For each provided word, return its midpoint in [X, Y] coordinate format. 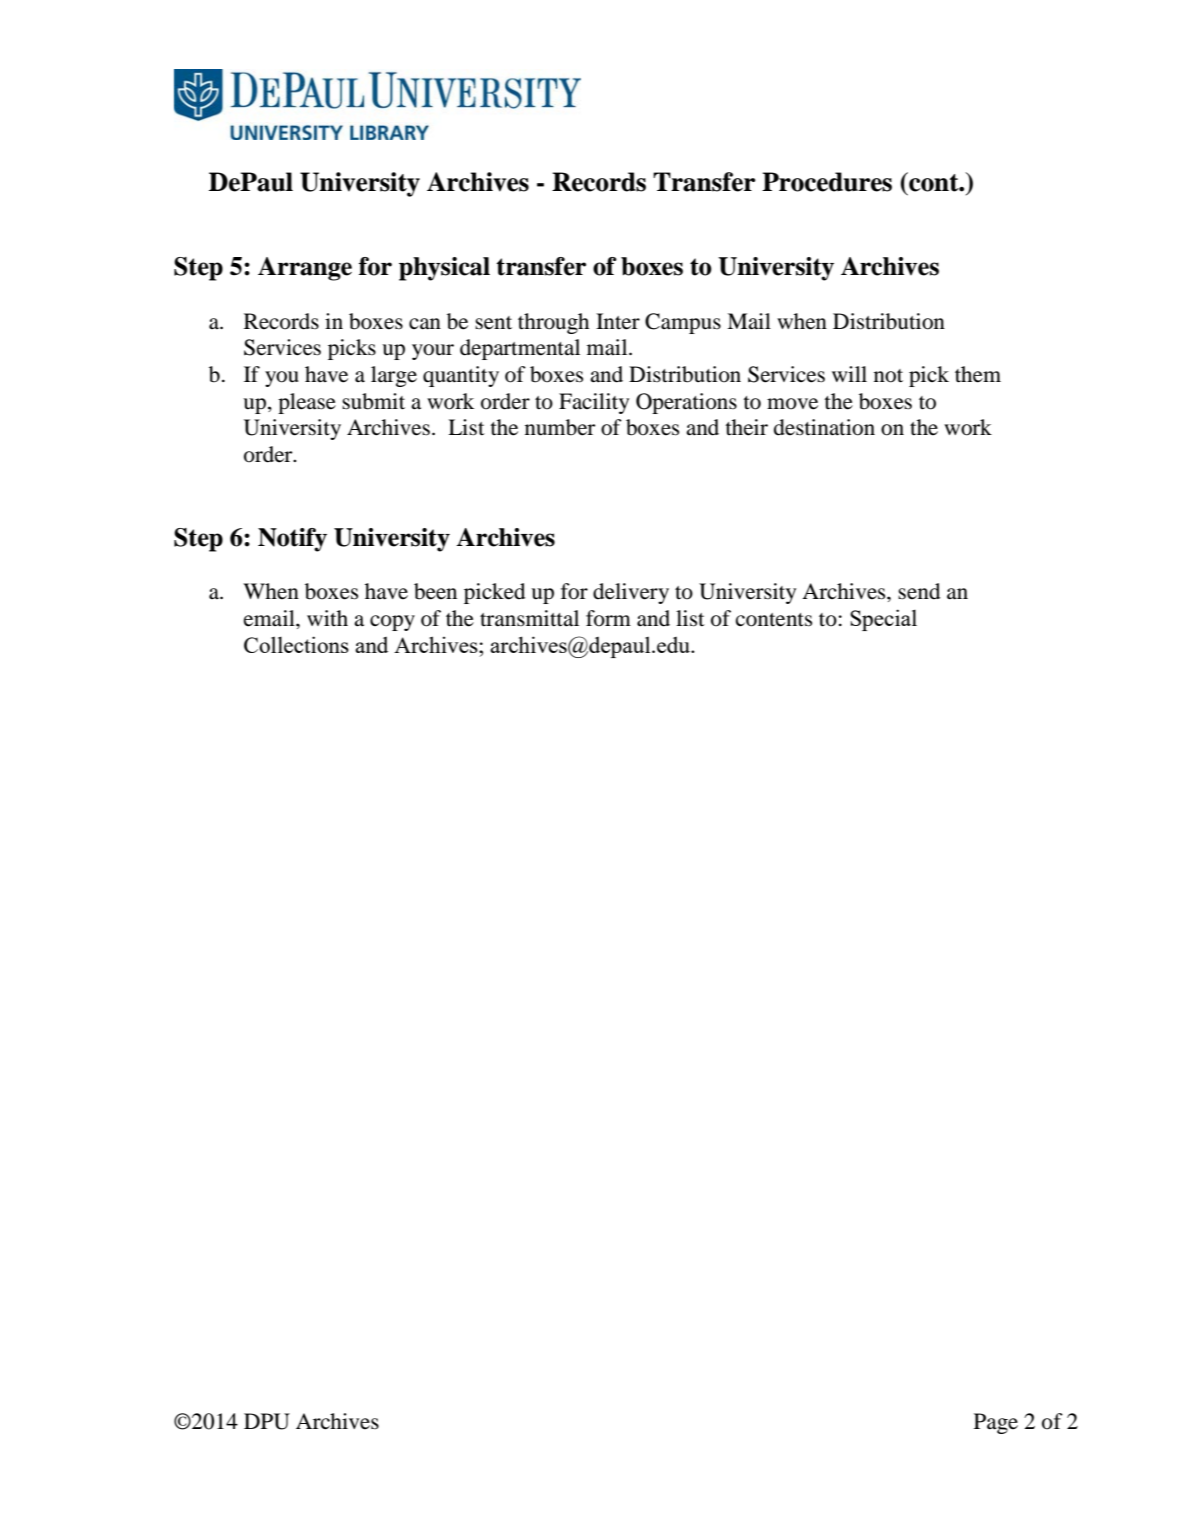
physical [444, 269]
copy [392, 623]
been [435, 591]
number [560, 427]
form [608, 618]
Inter [618, 321]
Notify [292, 540]
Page [996, 1423]
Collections [296, 644]
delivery [631, 593]
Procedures [827, 182]
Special [883, 620]
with [327, 618]
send [919, 591]
